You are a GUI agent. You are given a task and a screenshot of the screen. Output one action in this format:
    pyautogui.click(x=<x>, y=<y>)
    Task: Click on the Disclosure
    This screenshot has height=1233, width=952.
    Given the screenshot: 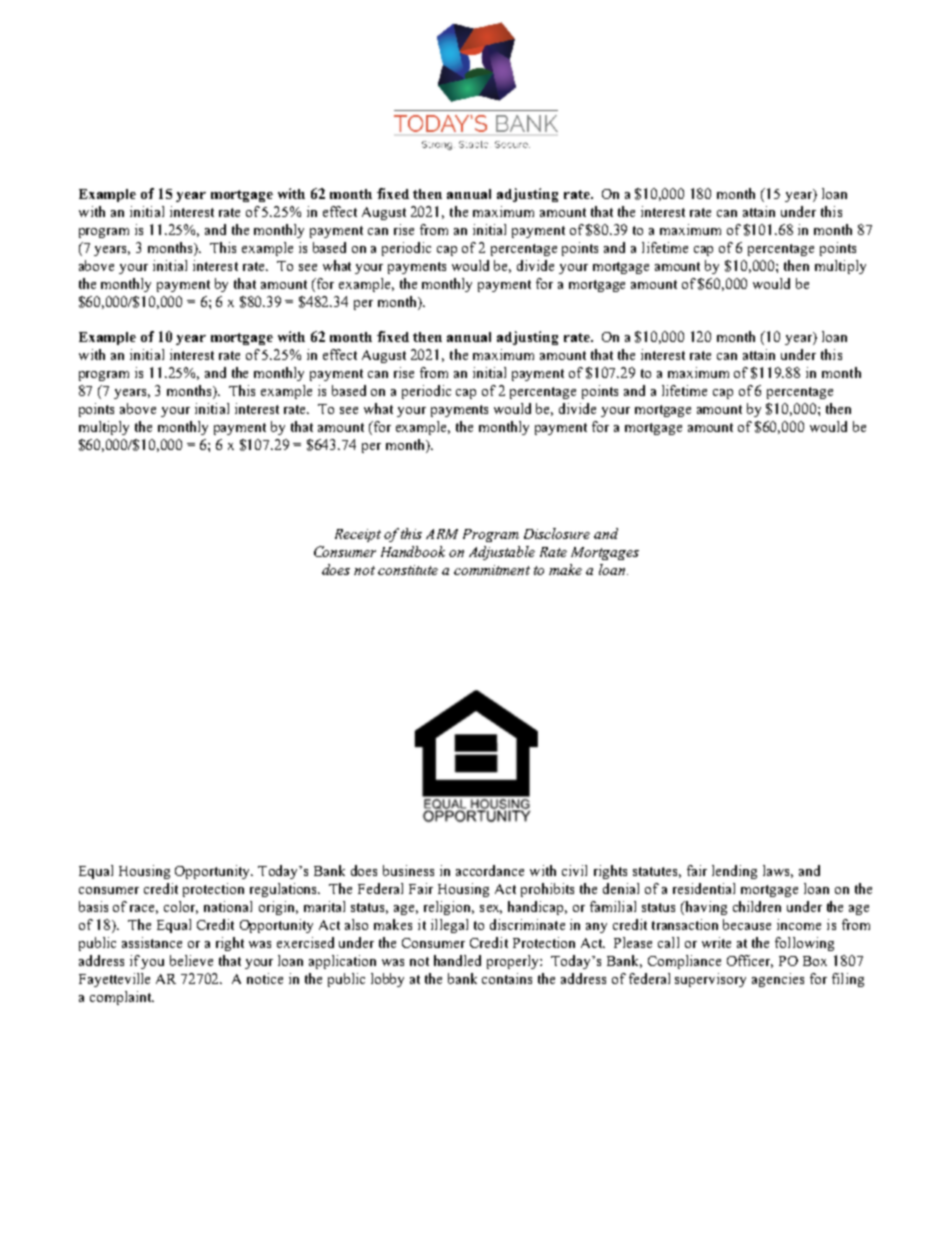 What is the action you would take?
    pyautogui.click(x=557, y=533)
